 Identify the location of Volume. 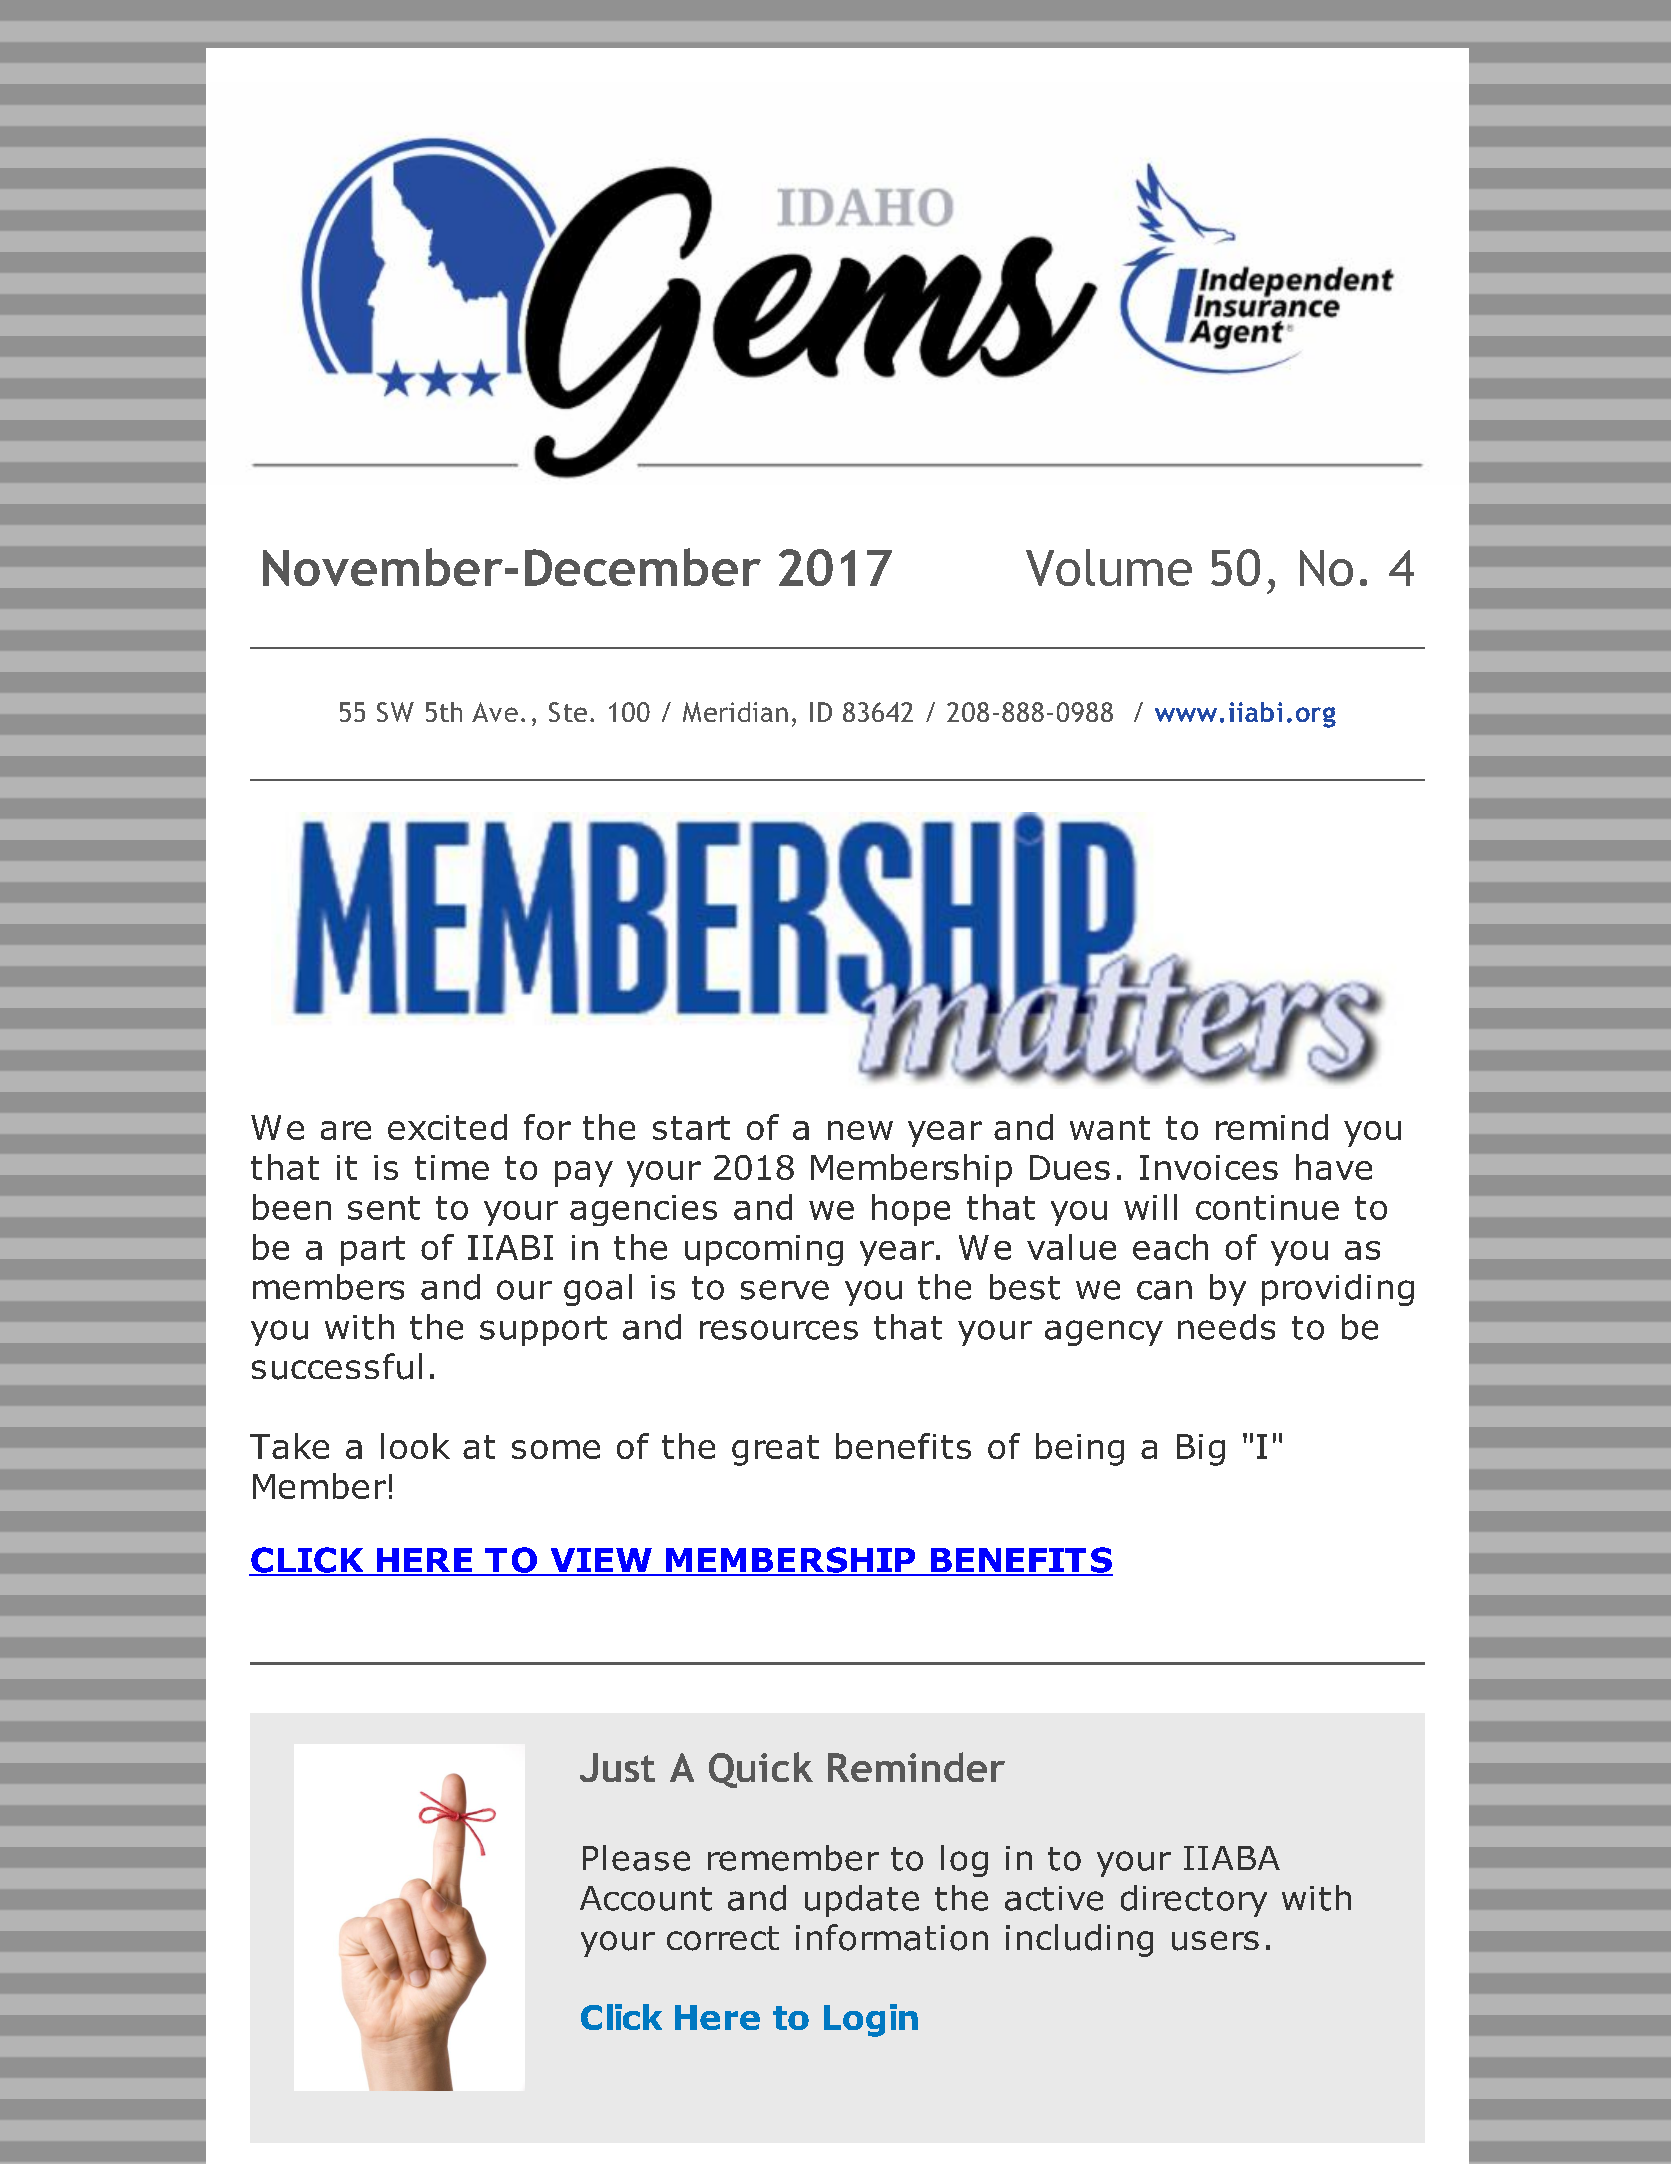
(1109, 567).
